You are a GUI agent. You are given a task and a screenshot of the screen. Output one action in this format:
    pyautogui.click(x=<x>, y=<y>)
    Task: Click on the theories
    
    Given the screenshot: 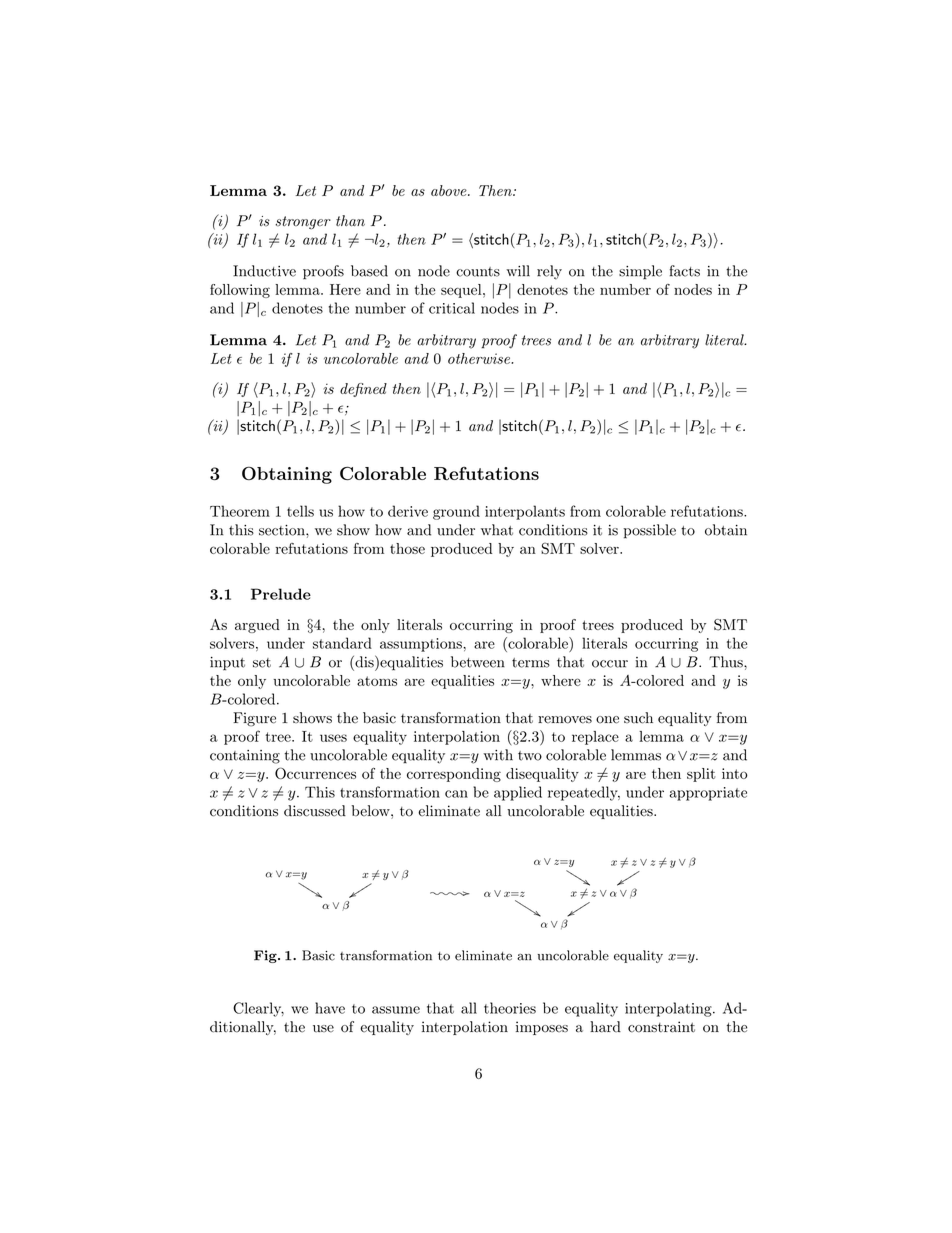 What is the action you would take?
    pyautogui.click(x=510, y=1008)
